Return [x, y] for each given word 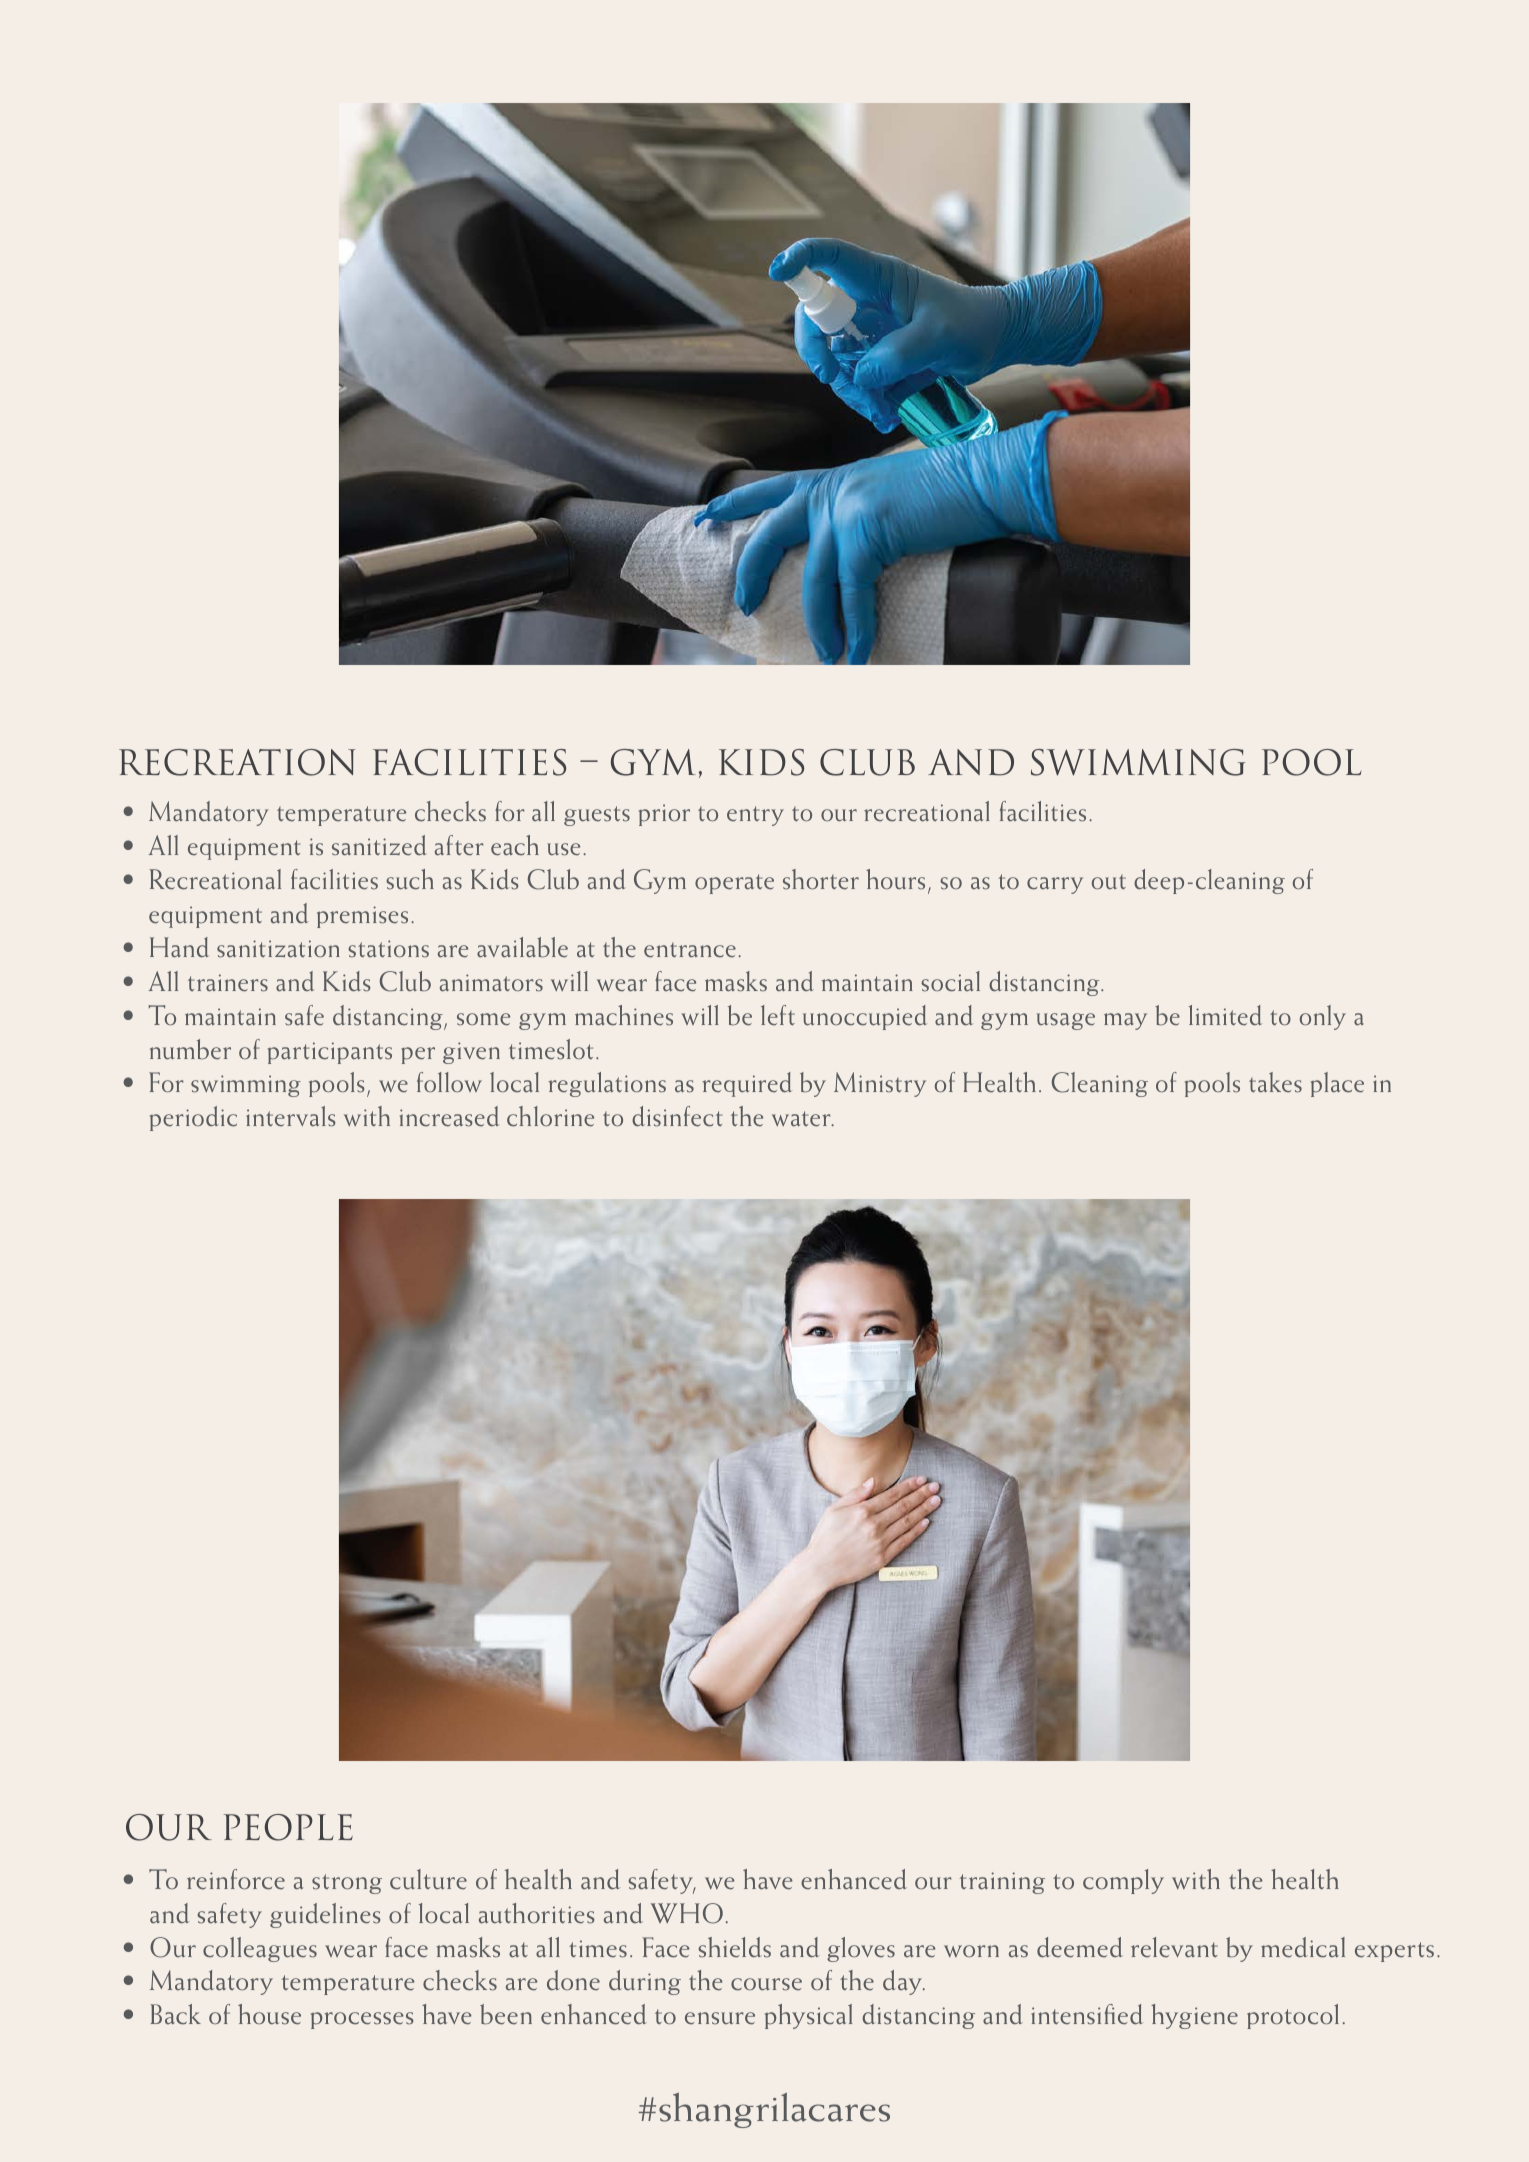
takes [1275, 1082]
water [802, 1119]
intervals [291, 1116]
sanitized [379, 845]
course [766, 1984]
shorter [821, 879]
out [1109, 882]
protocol [1293, 2016]
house [269, 2014]
